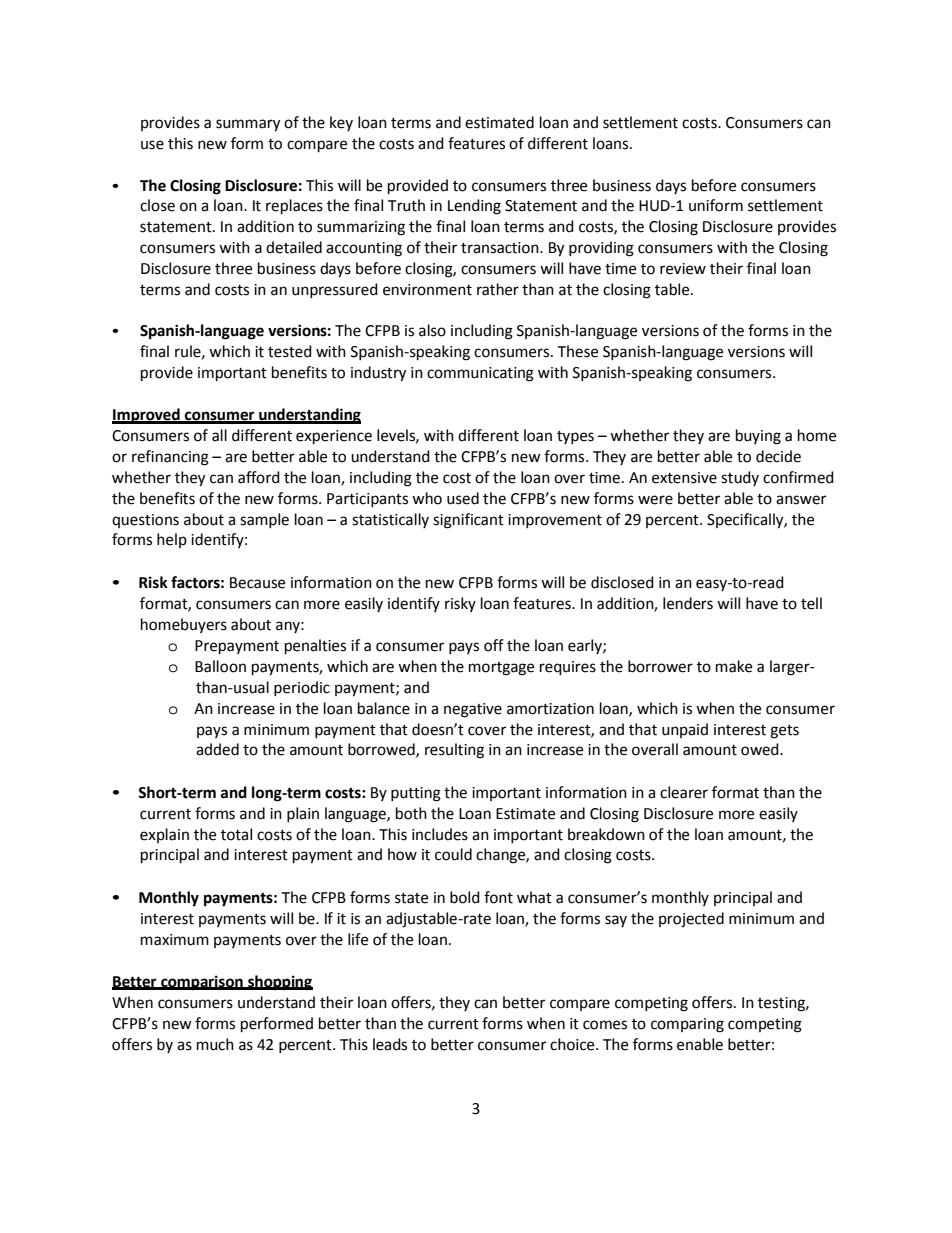  I want to click on much, so click(215, 1044).
